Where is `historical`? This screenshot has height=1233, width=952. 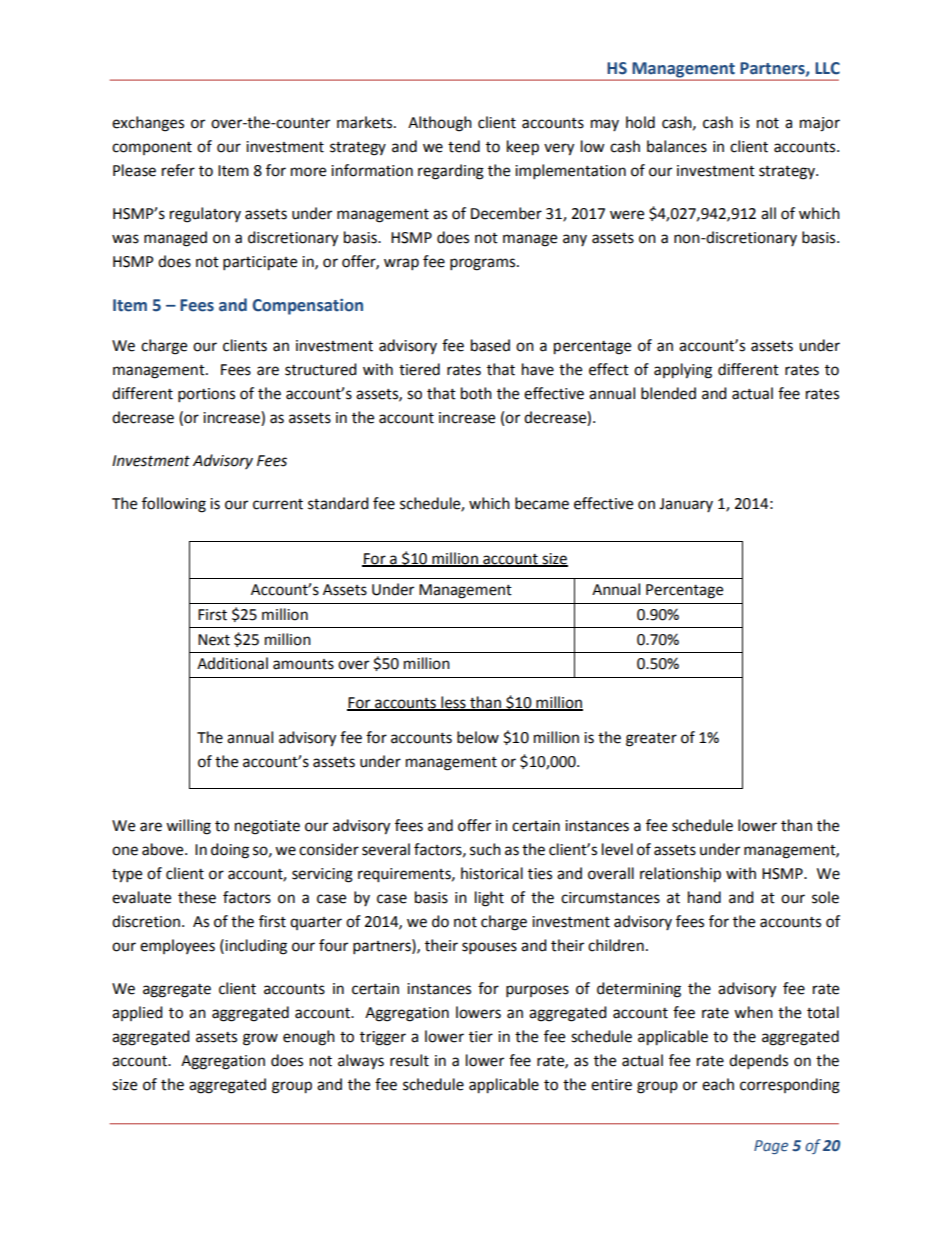
historical is located at coordinates (492, 873).
